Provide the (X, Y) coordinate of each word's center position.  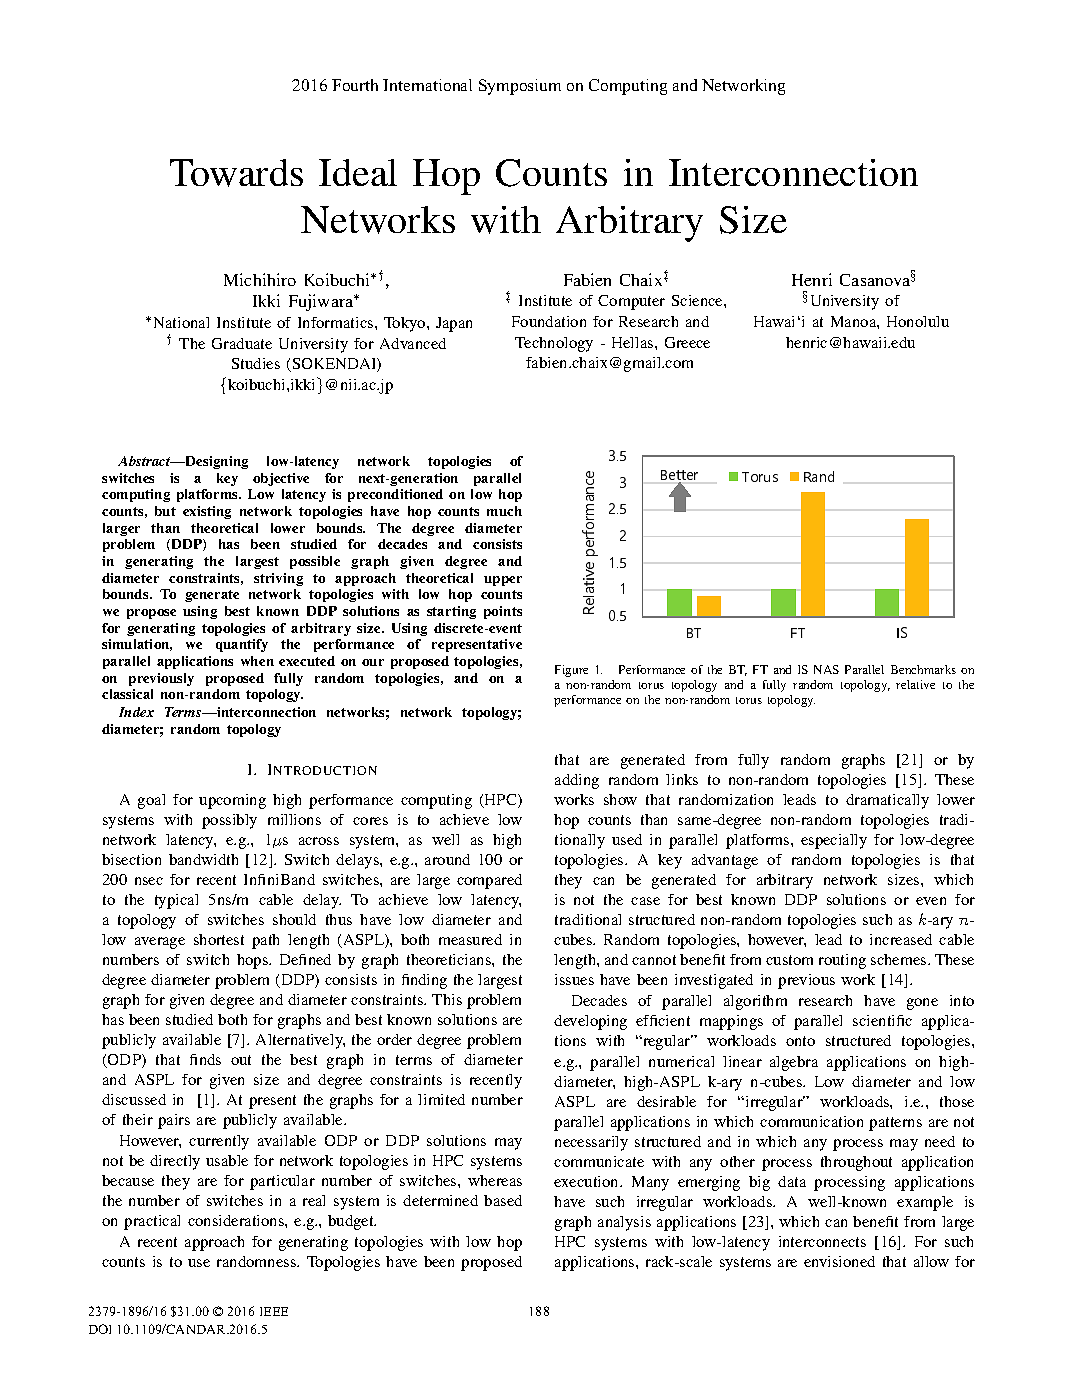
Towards (236, 173)
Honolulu (918, 321)
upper (503, 581)
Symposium (520, 87)
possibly (229, 821)
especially (834, 841)
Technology (554, 344)
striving (278, 579)
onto (800, 1041)
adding (577, 781)
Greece (687, 342)
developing (590, 1022)
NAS (826, 669)
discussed (134, 1099)
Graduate (242, 343)
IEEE (274, 1311)
